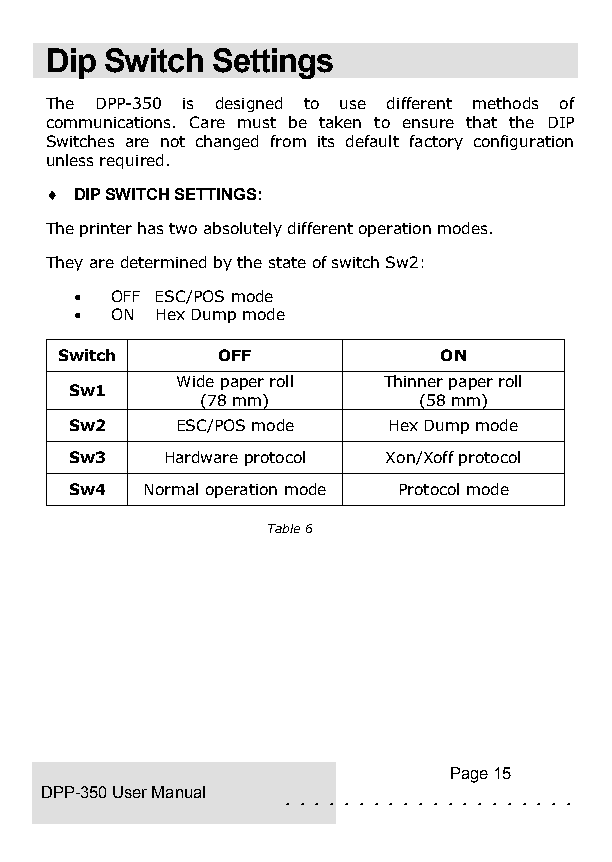  Describe the element at coordinates (469, 775) in the page. I see `Page` at that location.
